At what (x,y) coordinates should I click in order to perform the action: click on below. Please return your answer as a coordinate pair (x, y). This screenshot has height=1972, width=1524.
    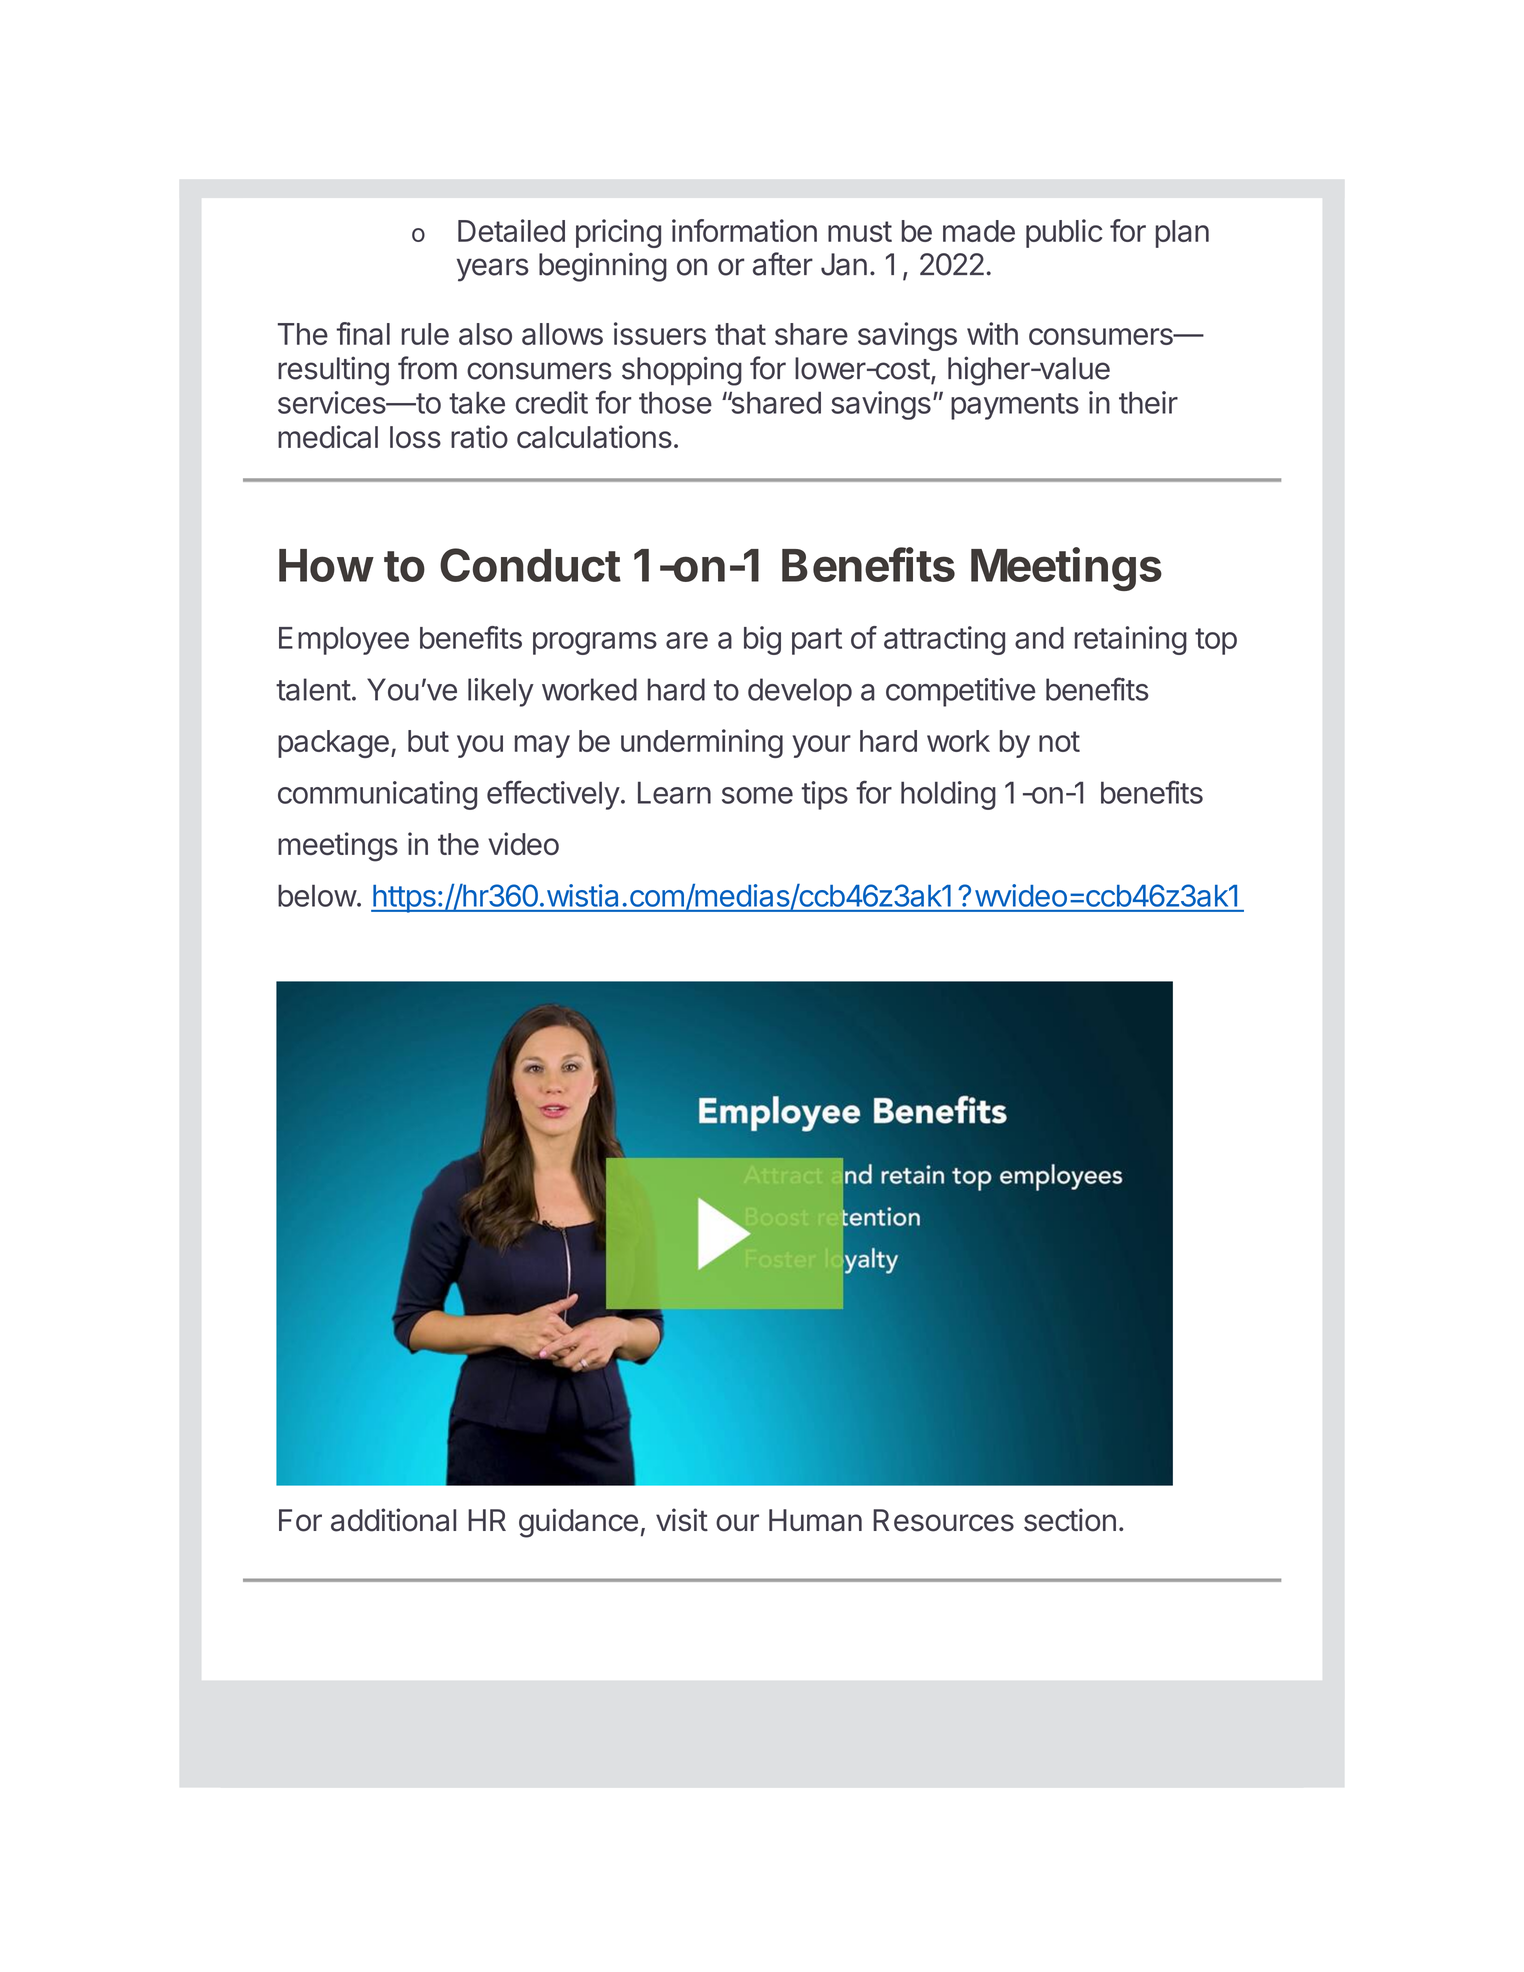
    Looking at the image, I should click on (317, 895).
